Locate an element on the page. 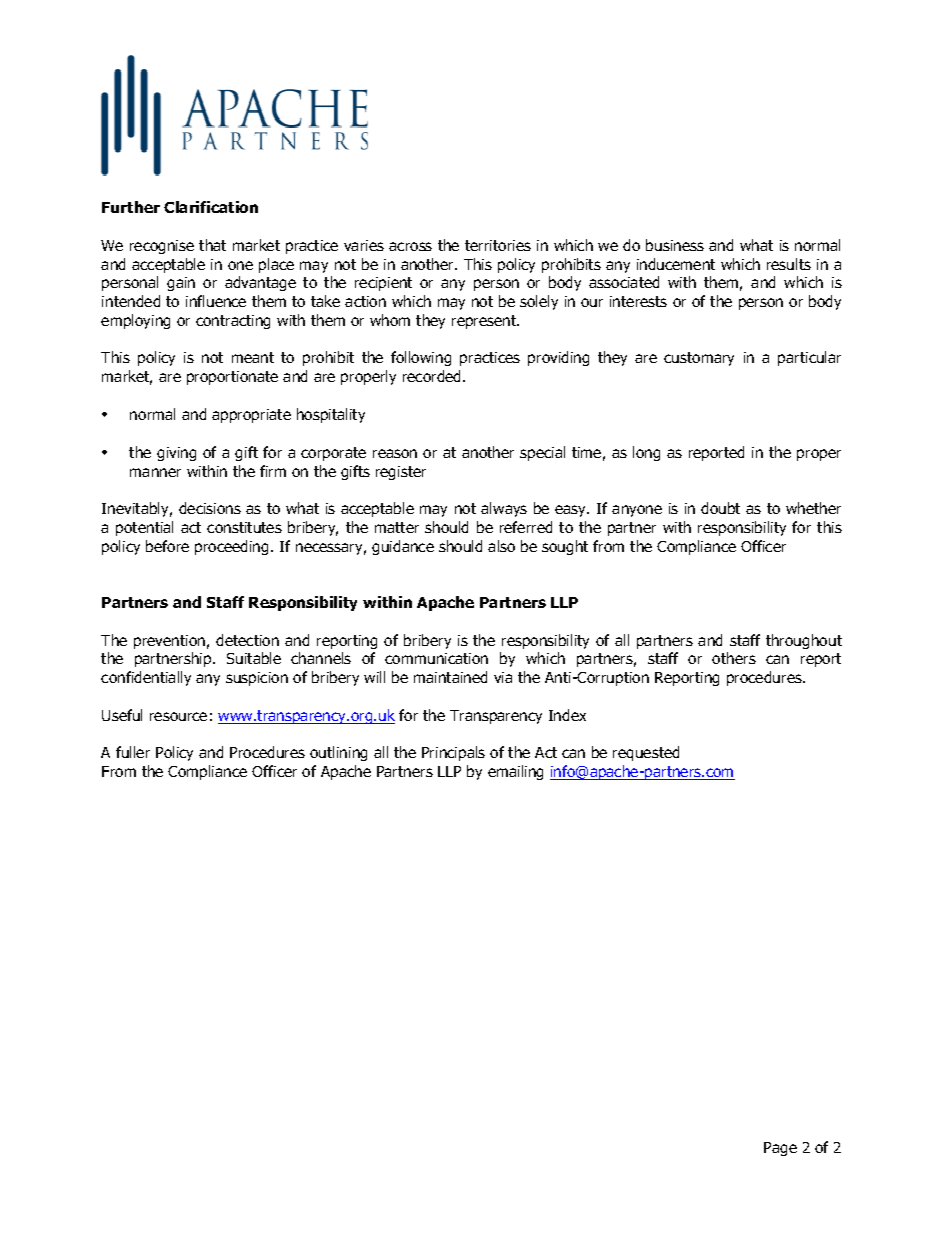  territories is located at coordinates (498, 245).
